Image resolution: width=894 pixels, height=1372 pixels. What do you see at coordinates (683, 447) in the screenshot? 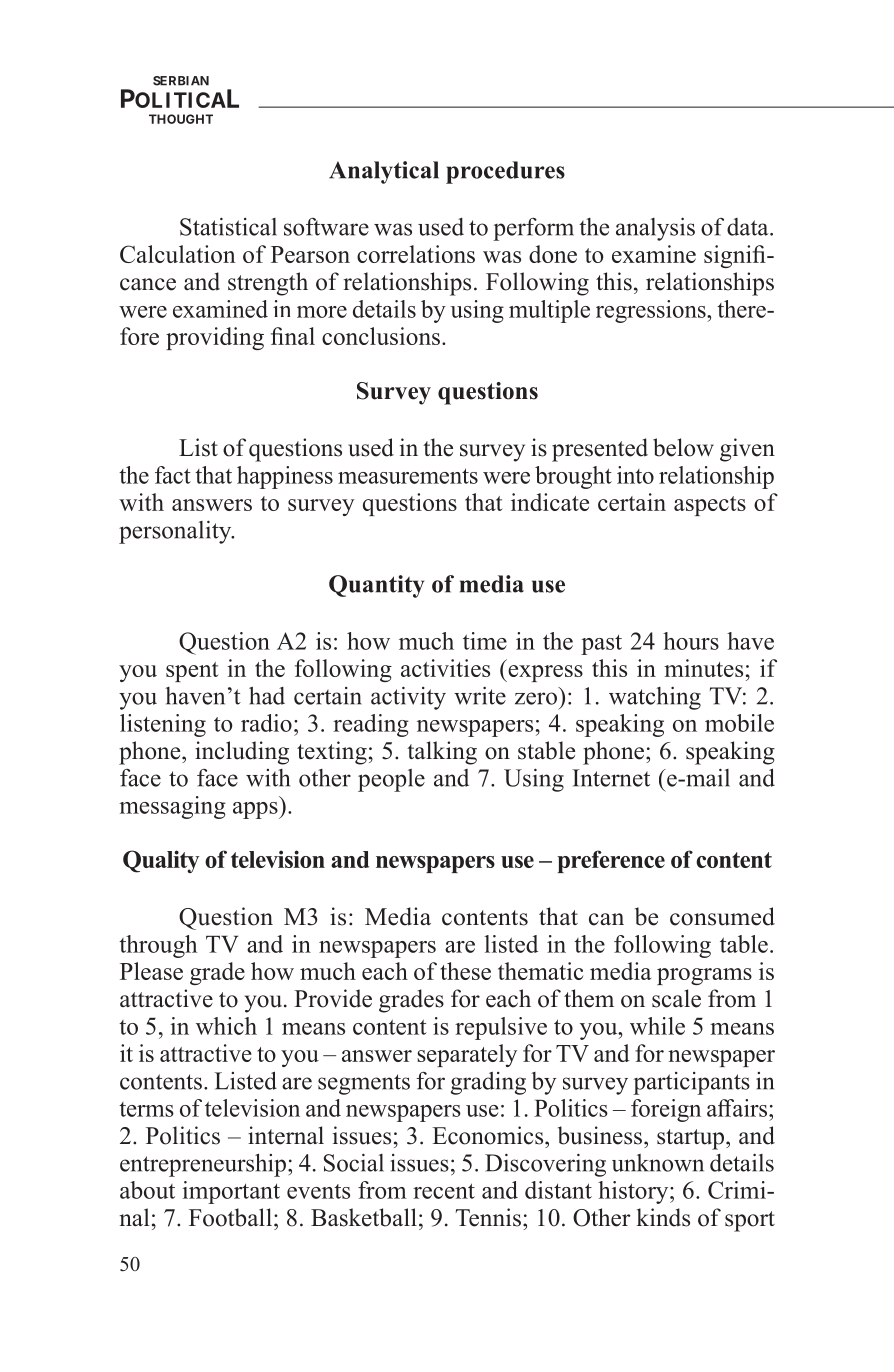
I see `below` at bounding box center [683, 447].
